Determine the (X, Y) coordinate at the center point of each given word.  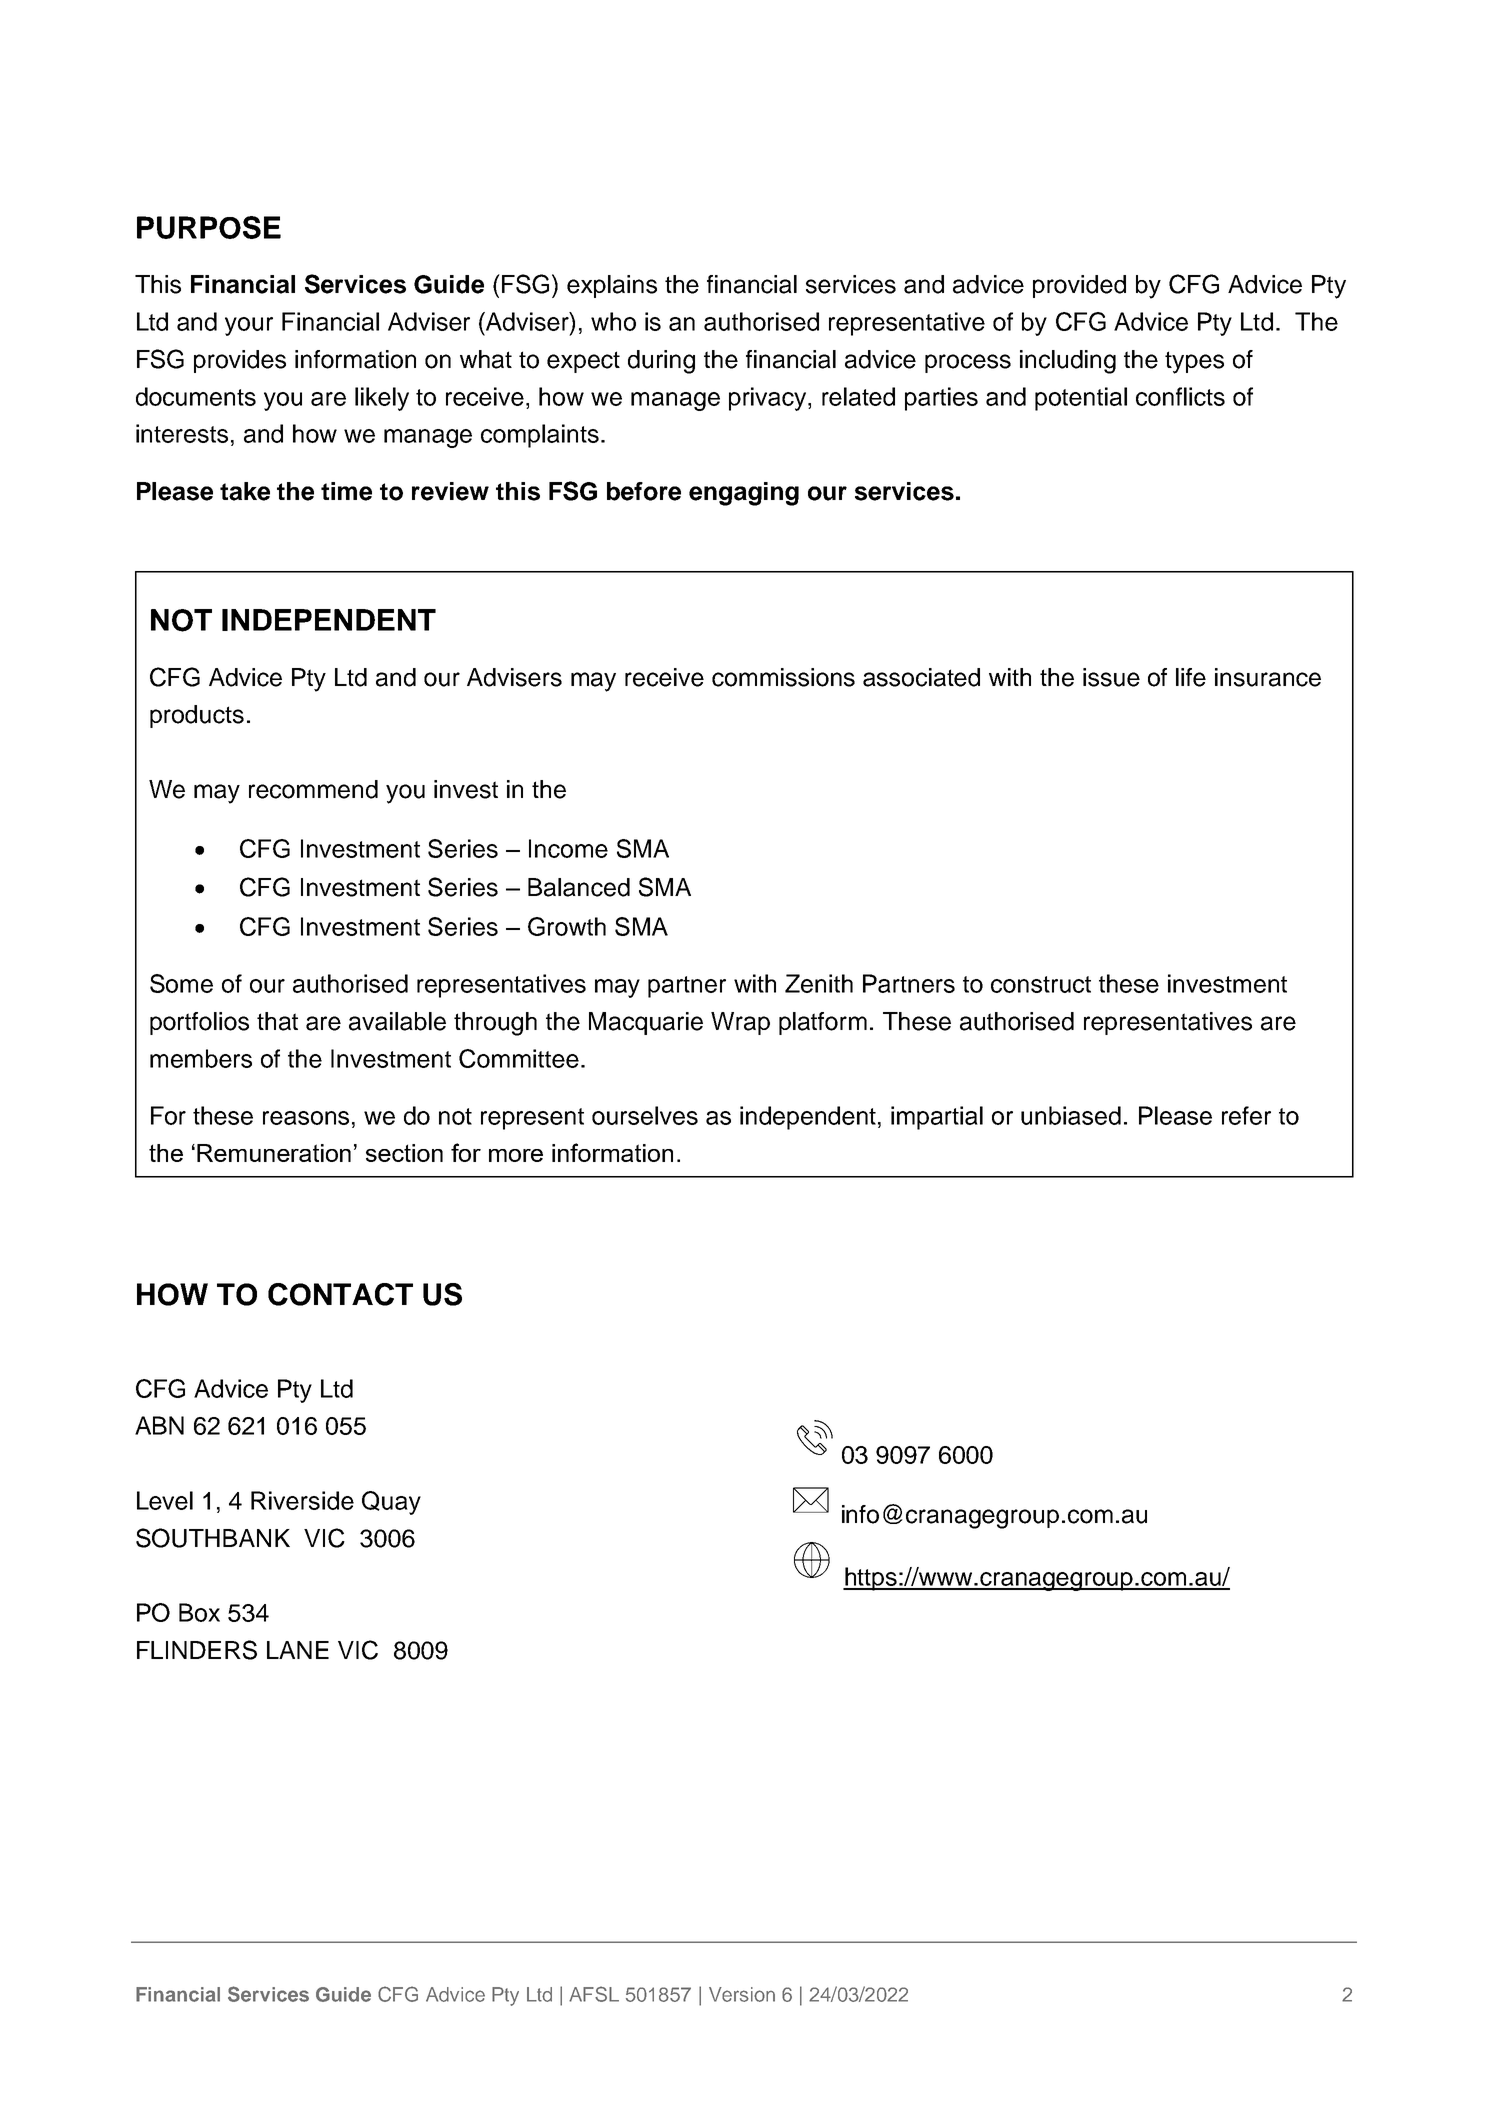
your (249, 326)
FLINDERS (197, 1650)
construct (1041, 984)
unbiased (1071, 1115)
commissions (783, 677)
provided (1079, 286)
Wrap (740, 1023)
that (277, 1021)
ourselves (645, 1115)
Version (742, 1994)
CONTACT (340, 1294)
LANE (298, 1650)
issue (1111, 677)
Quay (391, 1503)
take (245, 491)
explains (612, 286)
